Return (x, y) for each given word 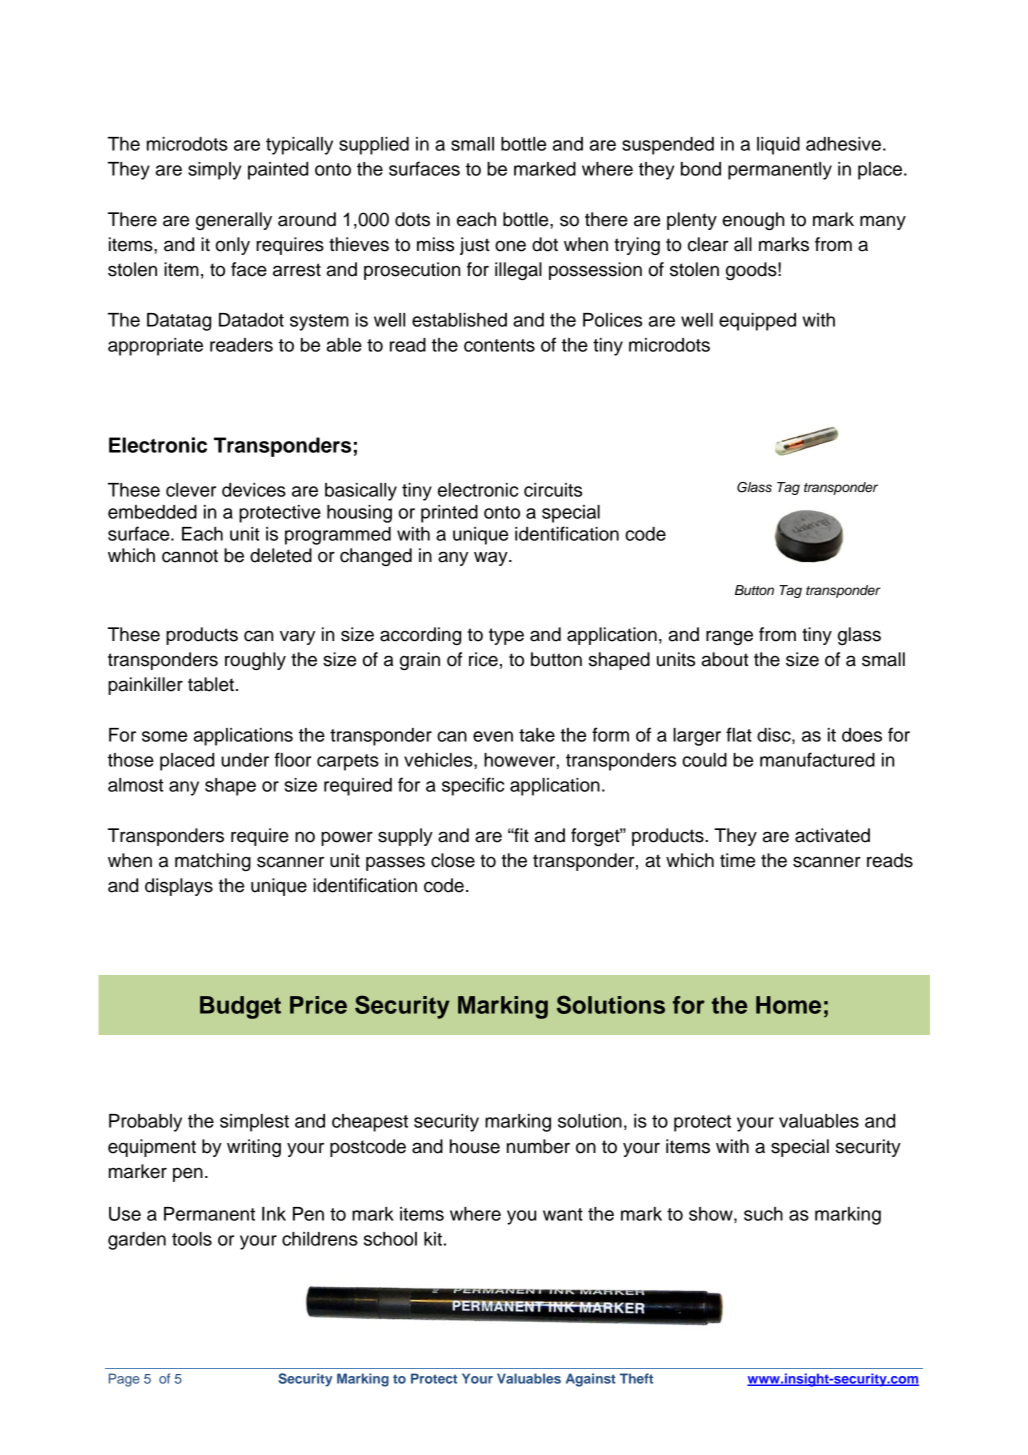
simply (214, 171)
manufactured (817, 759)
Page (124, 1380)
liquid (778, 146)
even (493, 736)
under (245, 760)
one (510, 246)
